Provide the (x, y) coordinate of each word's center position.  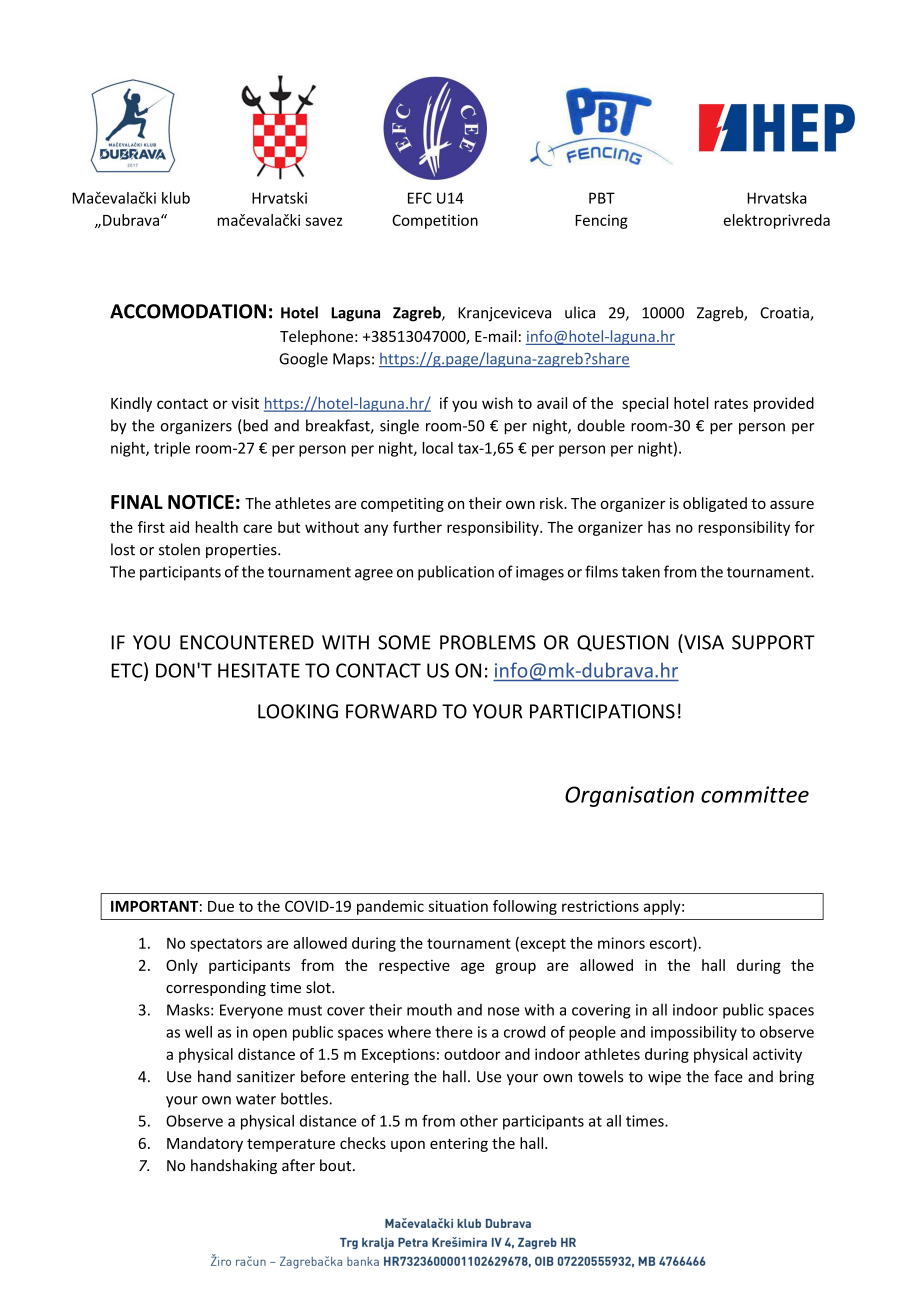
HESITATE (259, 670)
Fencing (601, 221)
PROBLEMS (488, 642)
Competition (435, 221)
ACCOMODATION (188, 311)
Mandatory (205, 1144)
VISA (703, 642)
